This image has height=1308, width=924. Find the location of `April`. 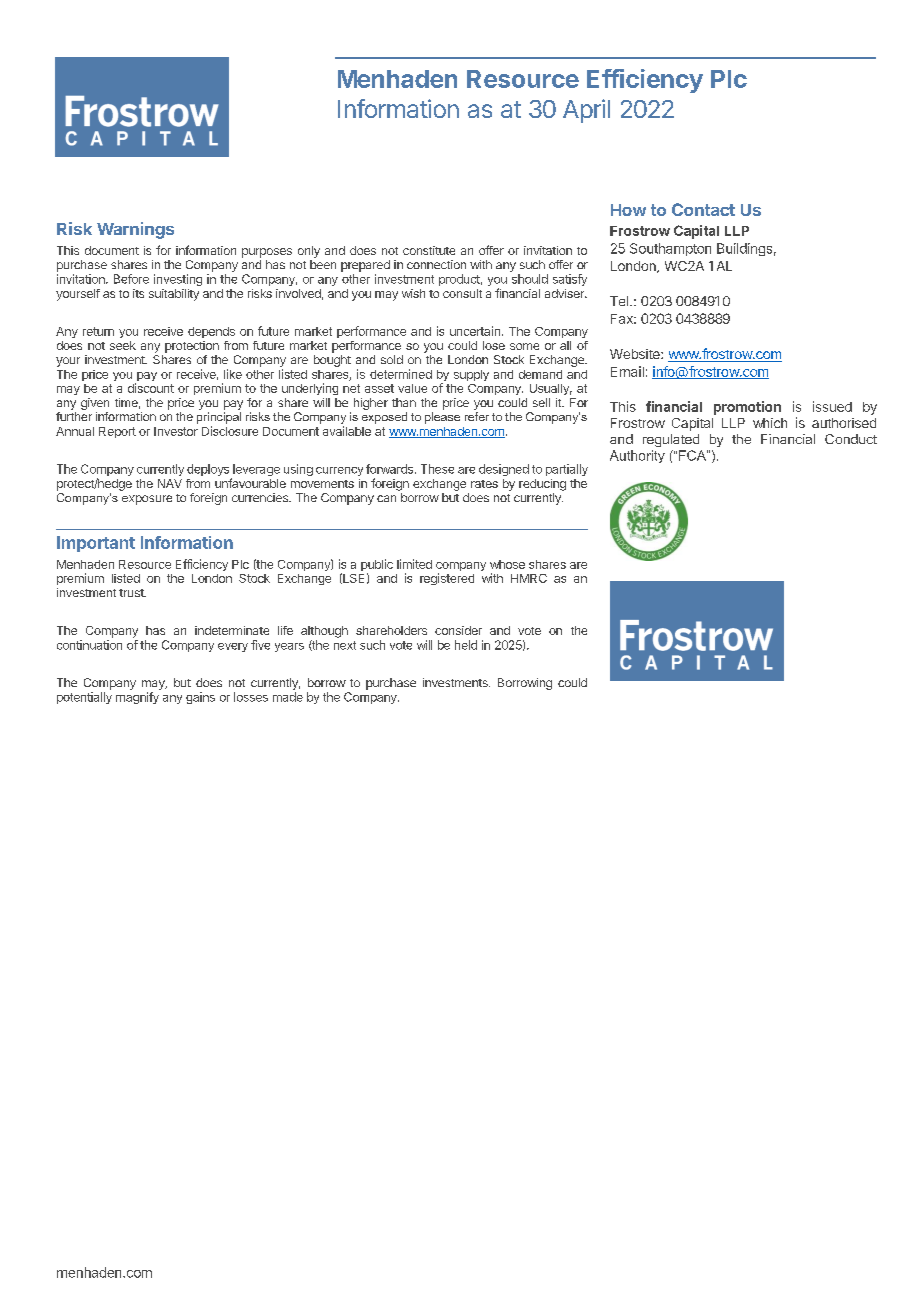

April is located at coordinates (586, 111).
